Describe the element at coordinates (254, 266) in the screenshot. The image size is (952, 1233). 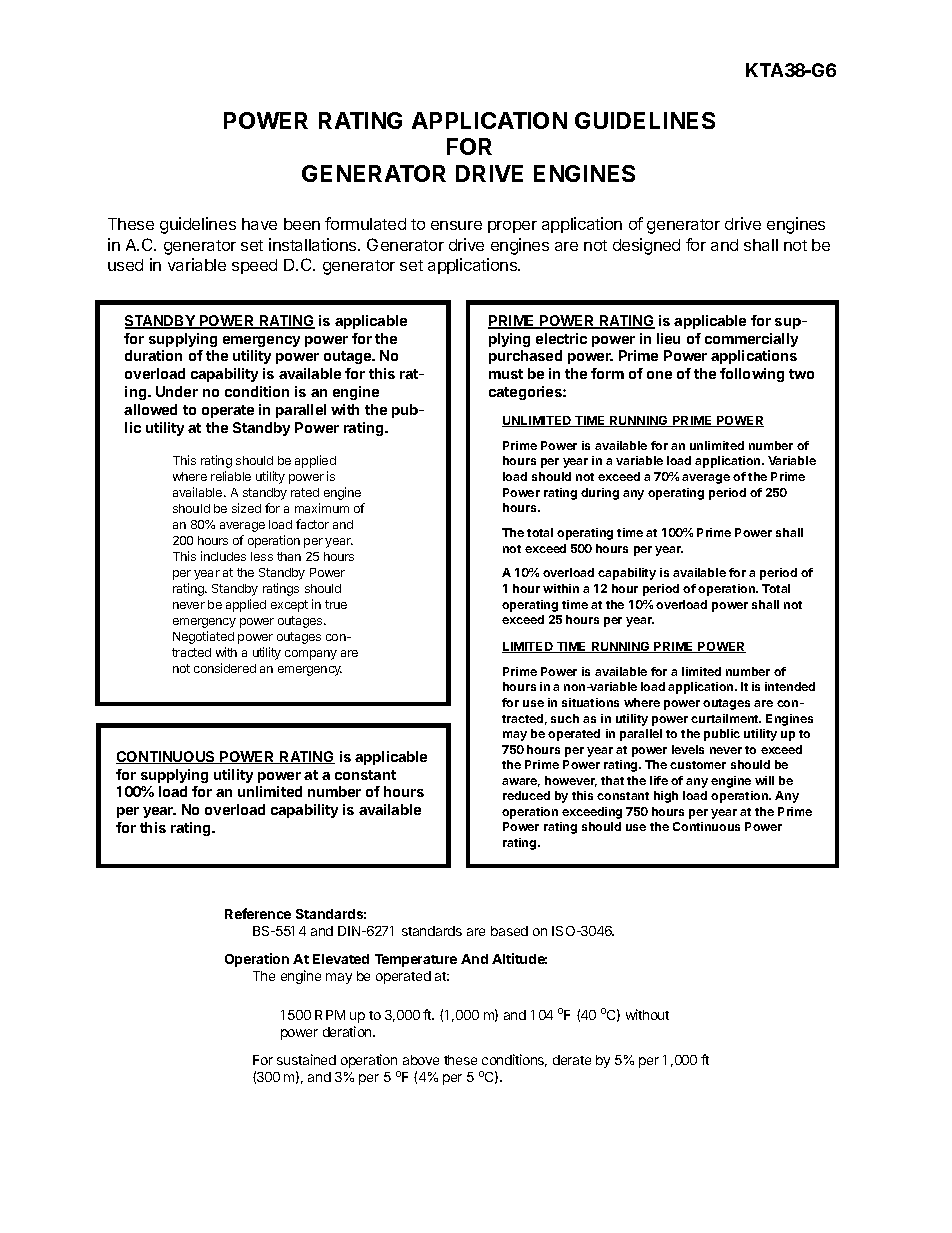
I see `speed` at that location.
